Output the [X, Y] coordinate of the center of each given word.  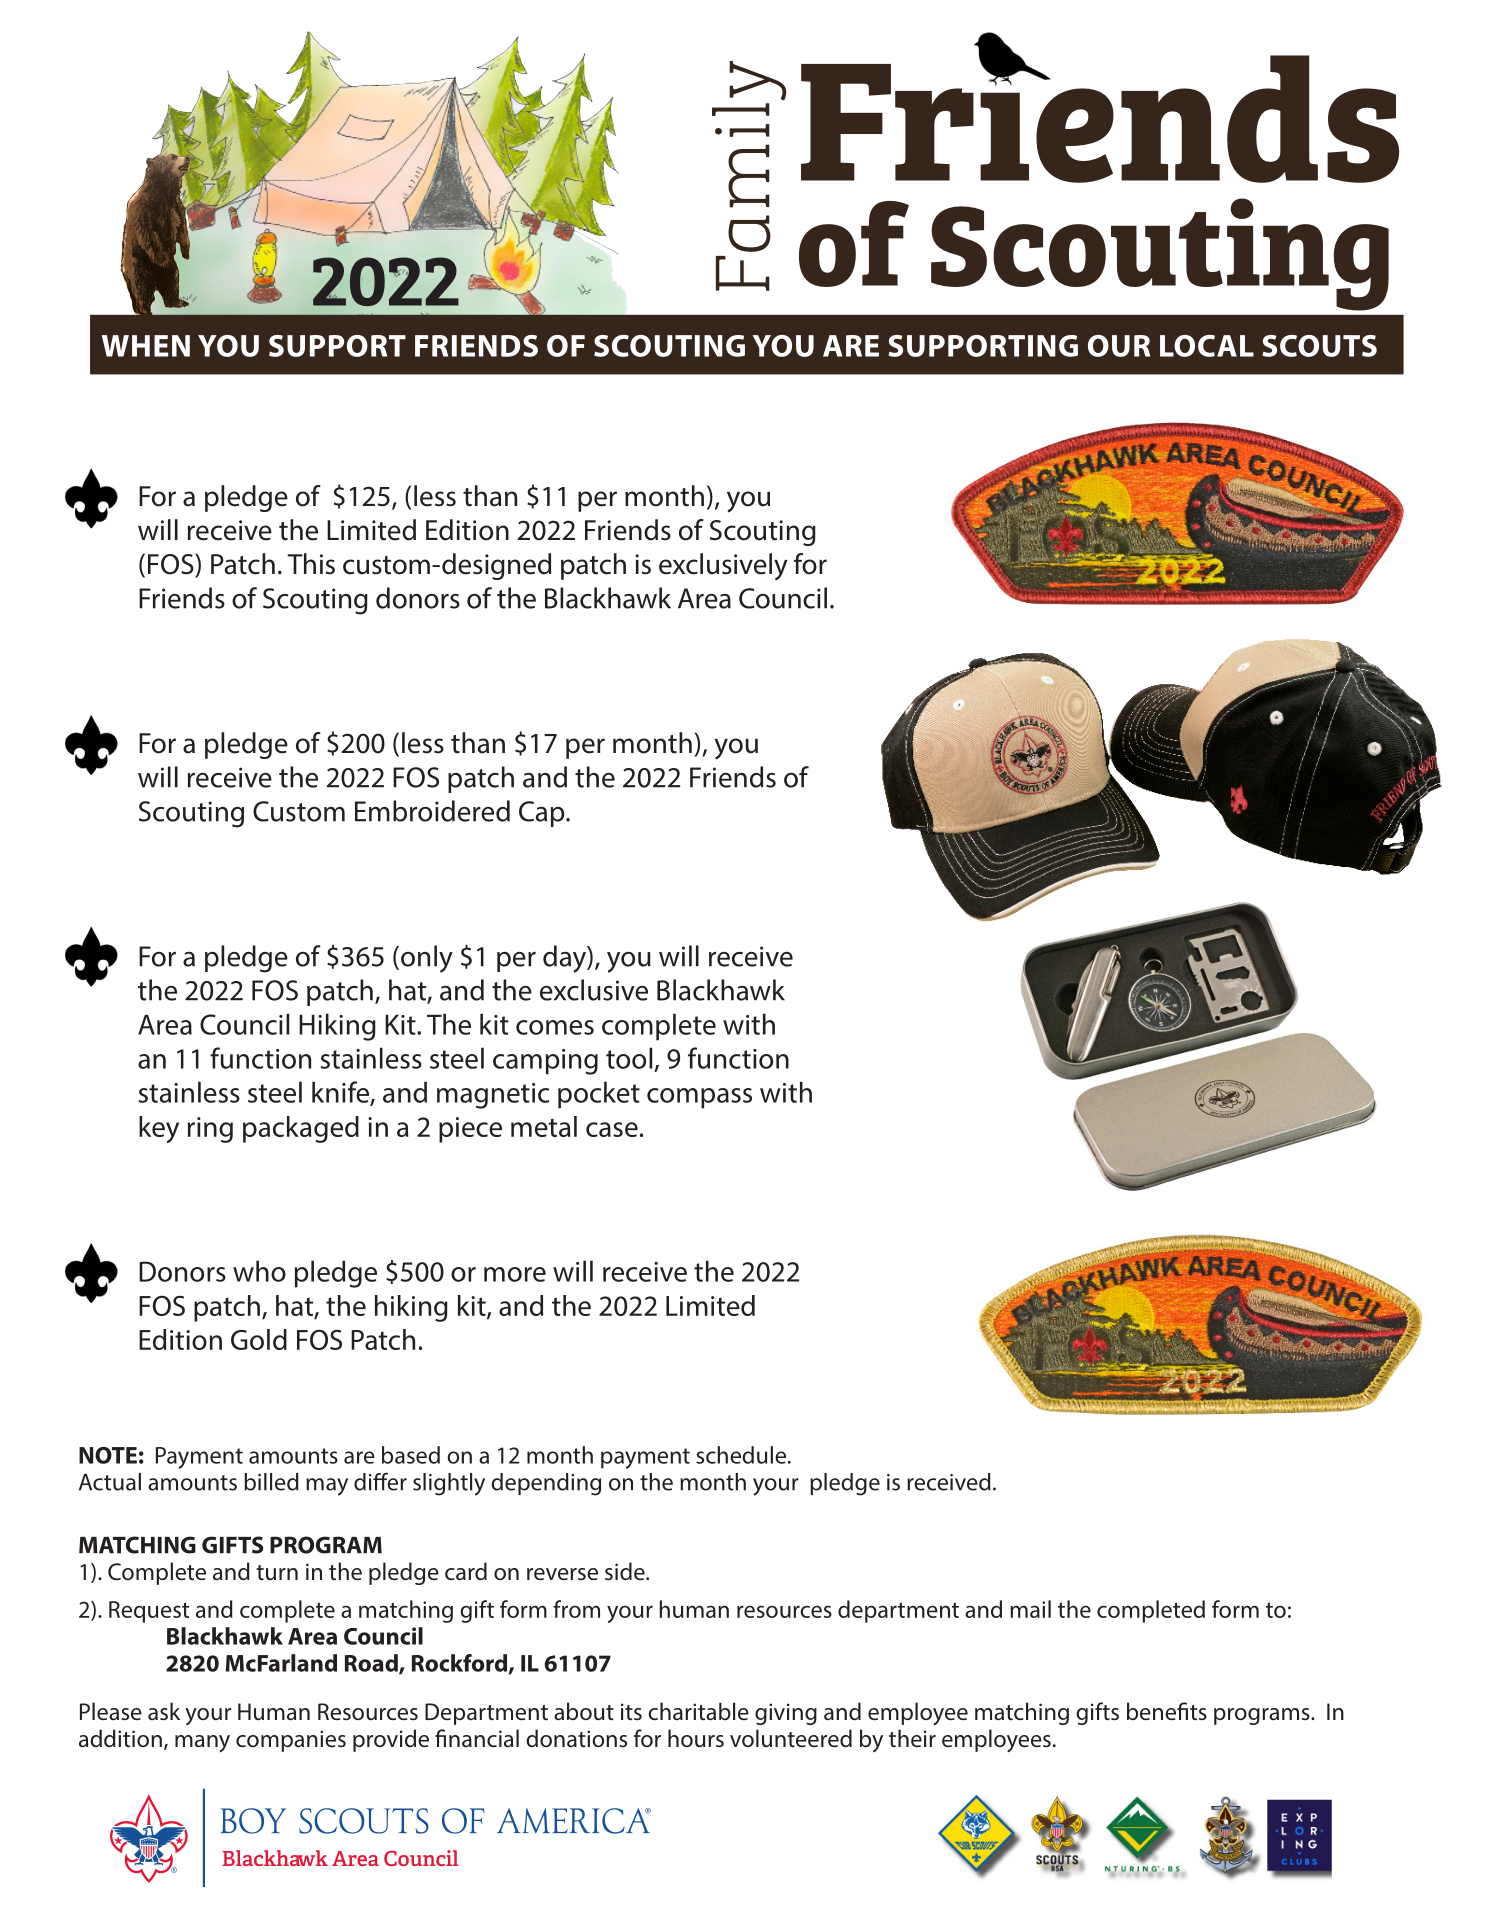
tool [629, 1058]
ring [210, 1130]
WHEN [146, 346]
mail [1030, 1609]
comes [555, 1027]
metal [544, 1126]
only [427, 959]
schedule [742, 1455]
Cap [543, 814]
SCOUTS [1319, 346]
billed [271, 1482]
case [612, 1129]
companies [291, 1741]
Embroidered [432, 811]
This [311, 564]
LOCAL [1207, 346]
